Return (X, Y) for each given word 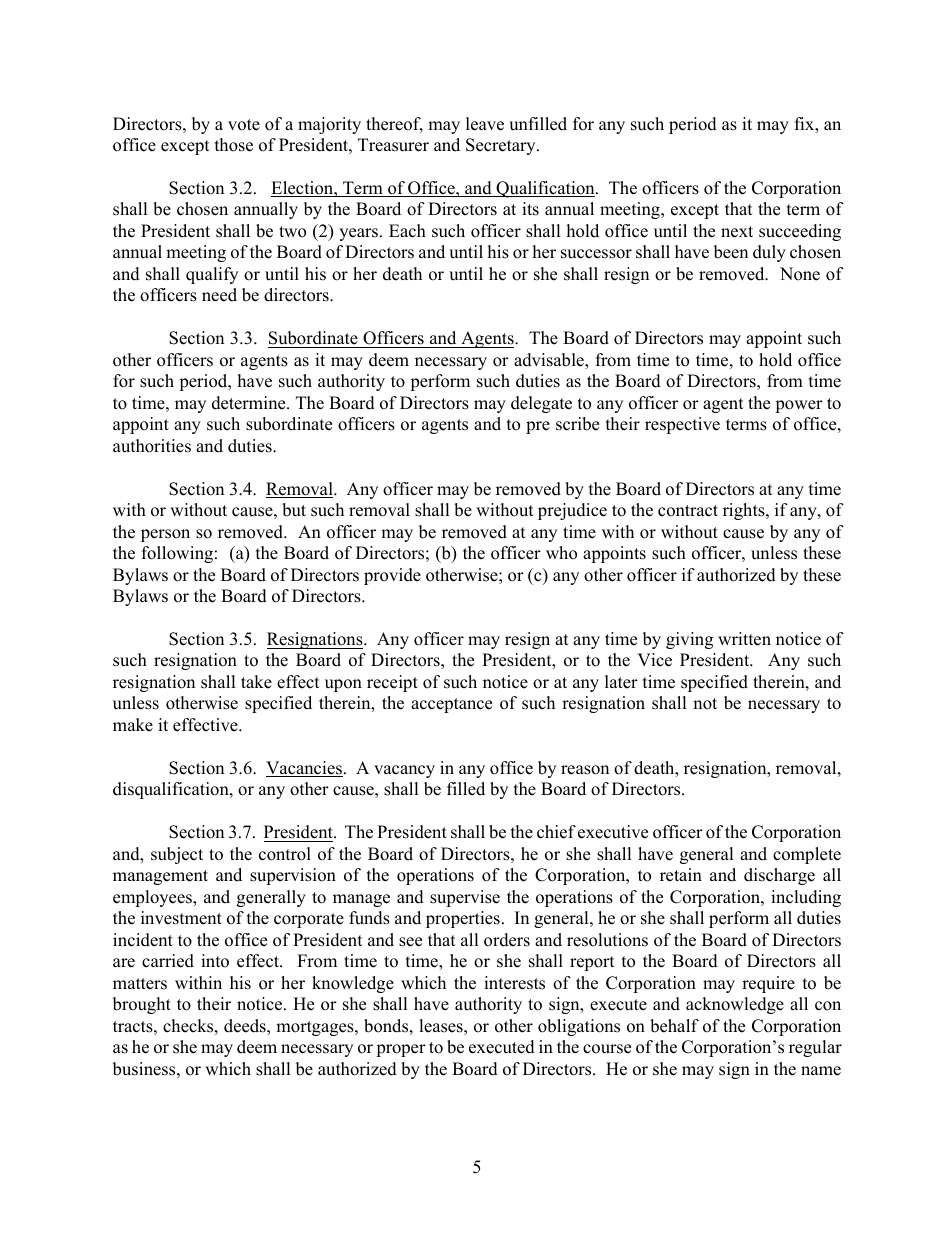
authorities (152, 446)
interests (514, 983)
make (133, 725)
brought (142, 1005)
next (737, 232)
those (234, 145)
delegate (541, 404)
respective (682, 425)
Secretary (502, 146)
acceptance (451, 705)
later (621, 682)
